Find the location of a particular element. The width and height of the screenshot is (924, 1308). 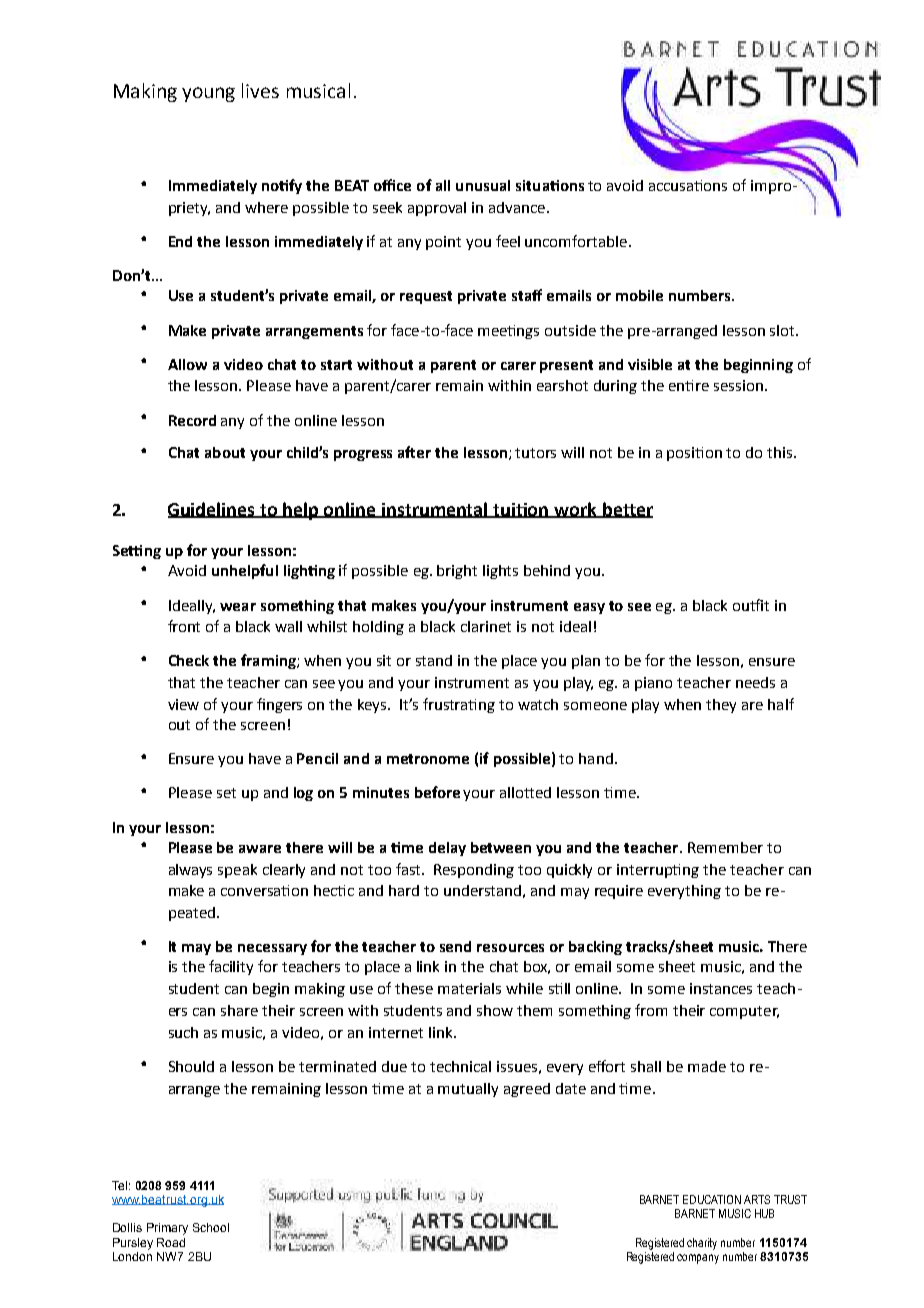

tutors is located at coordinates (535, 453).
